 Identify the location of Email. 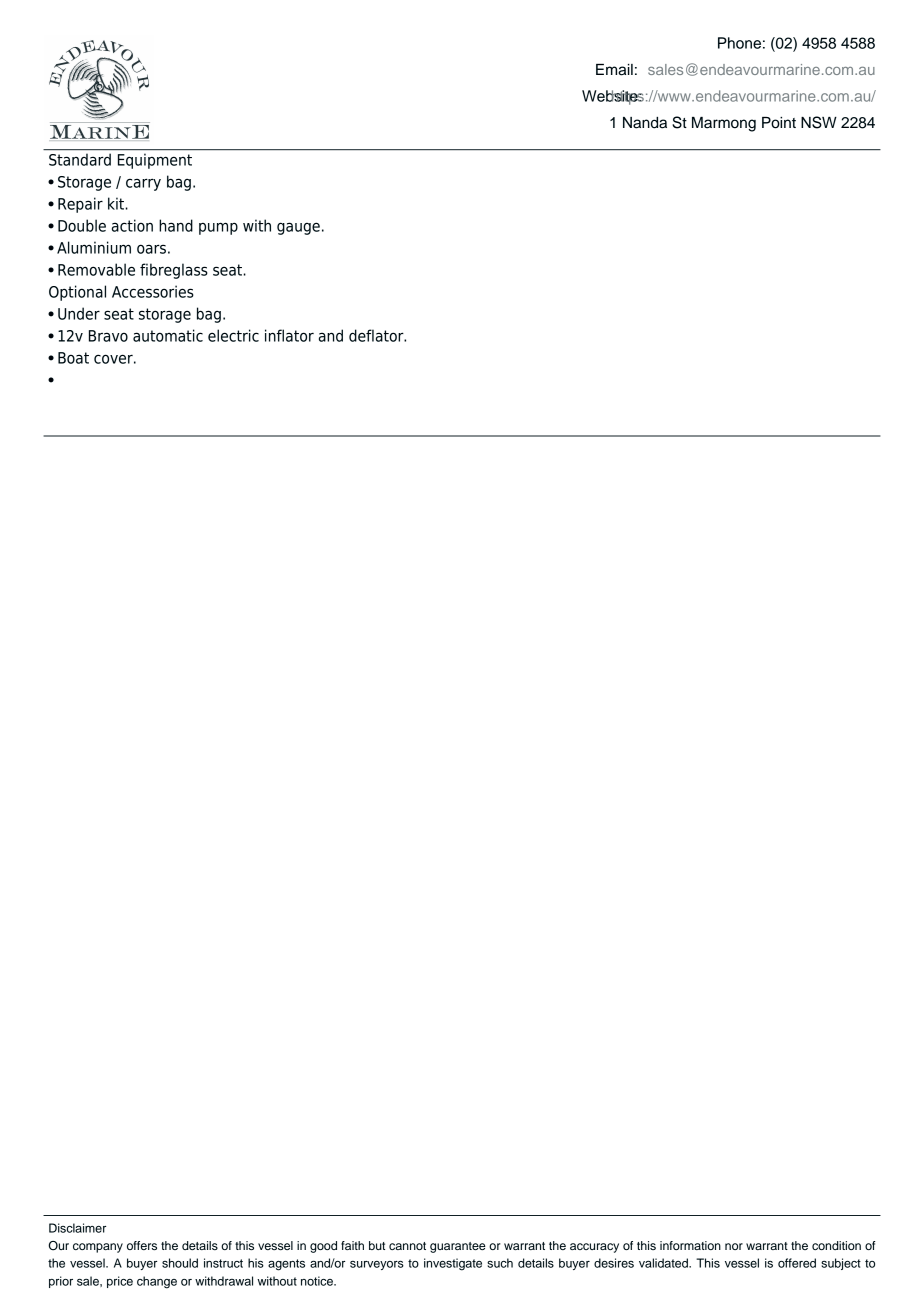
(614, 70).
